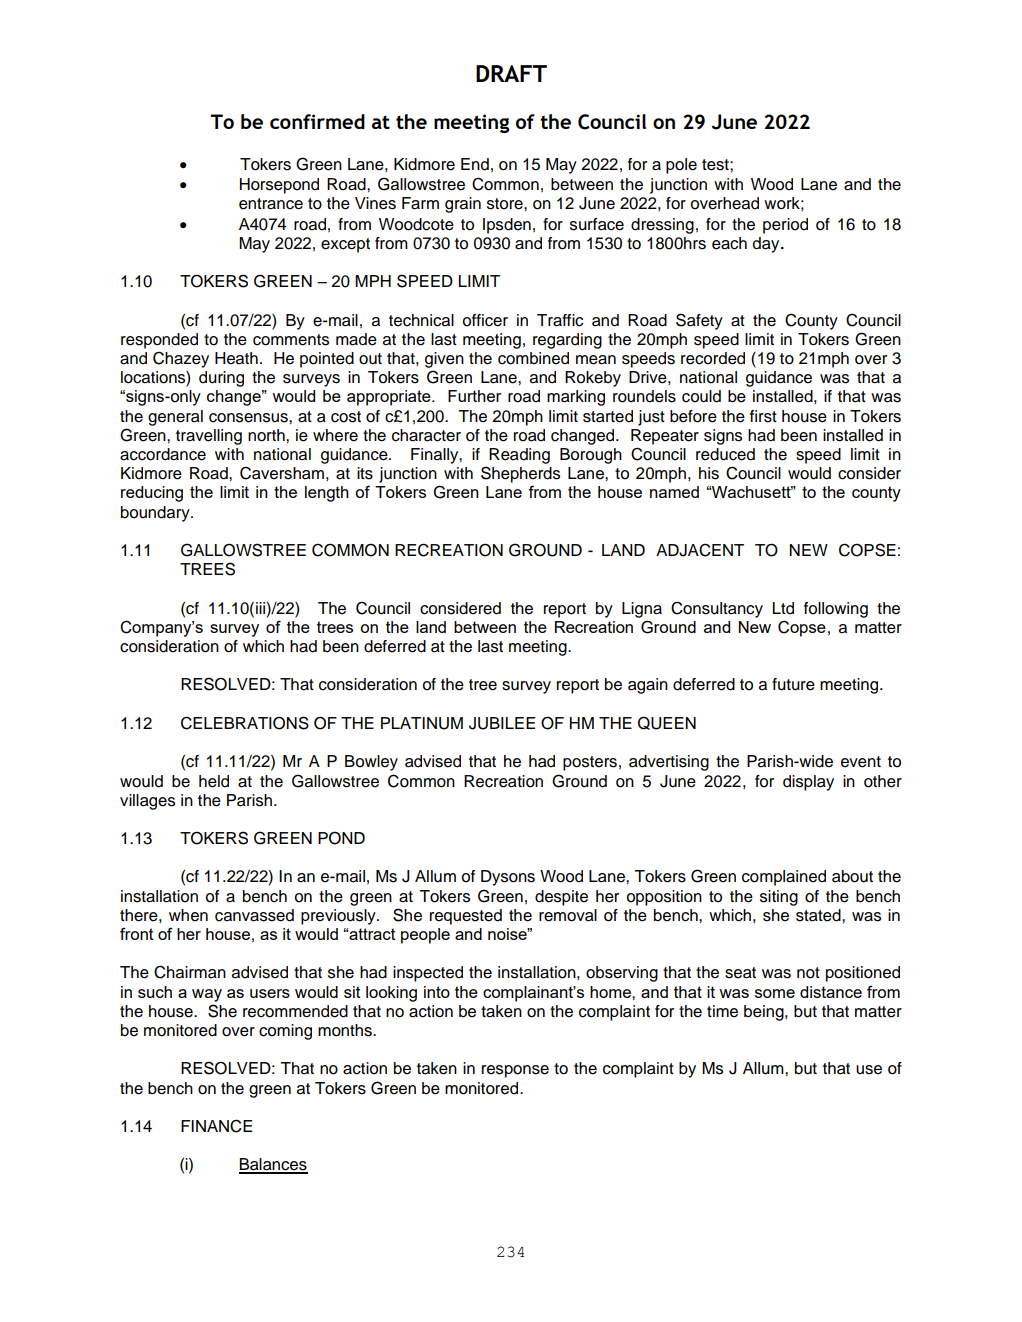 The image size is (1022, 1322). What do you see at coordinates (511, 73) in the document?
I see `DRAFT` at bounding box center [511, 73].
